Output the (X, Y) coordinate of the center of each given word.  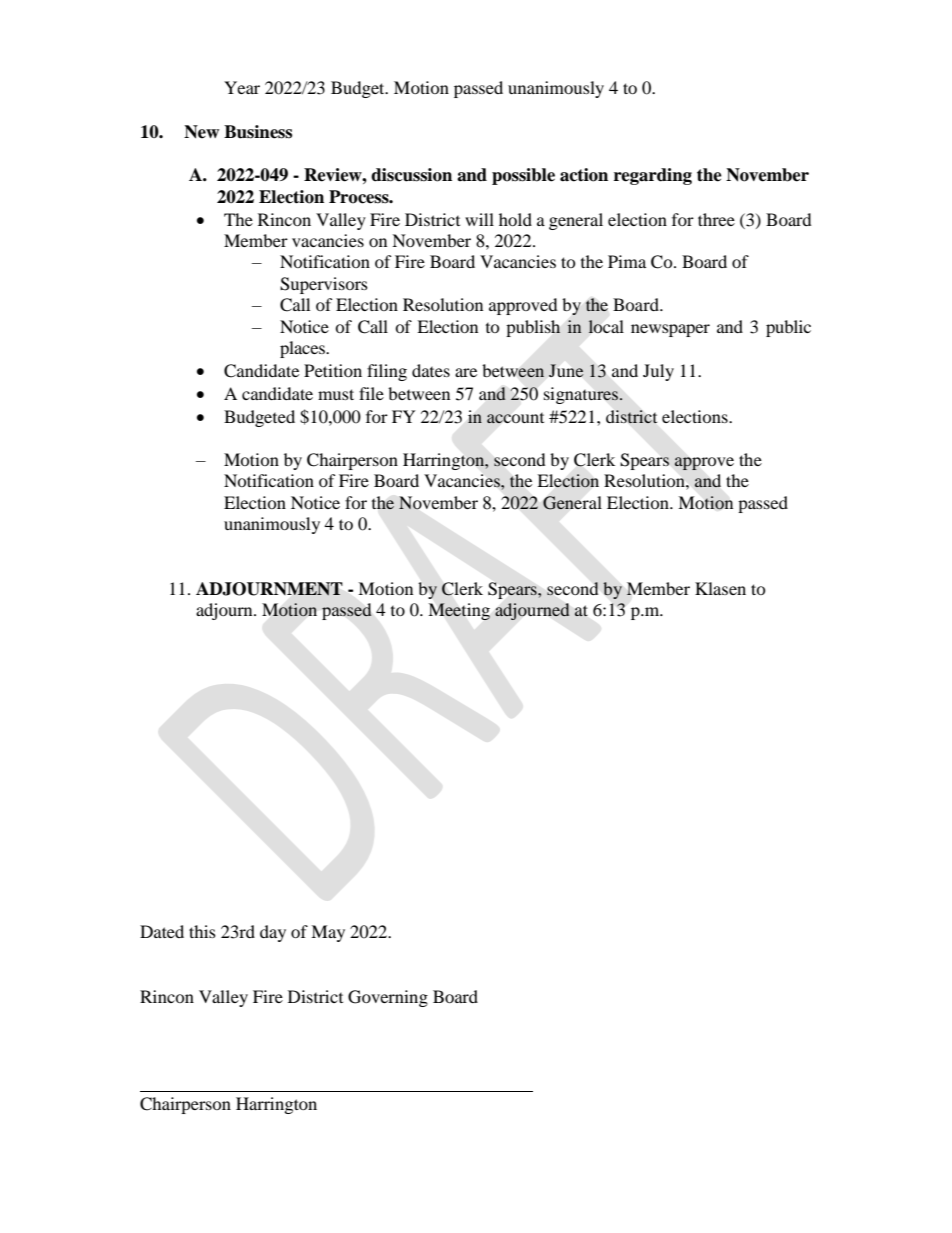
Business (258, 132)
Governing (388, 998)
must (336, 394)
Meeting (459, 611)
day (273, 933)
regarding (653, 176)
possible (523, 176)
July (658, 372)
